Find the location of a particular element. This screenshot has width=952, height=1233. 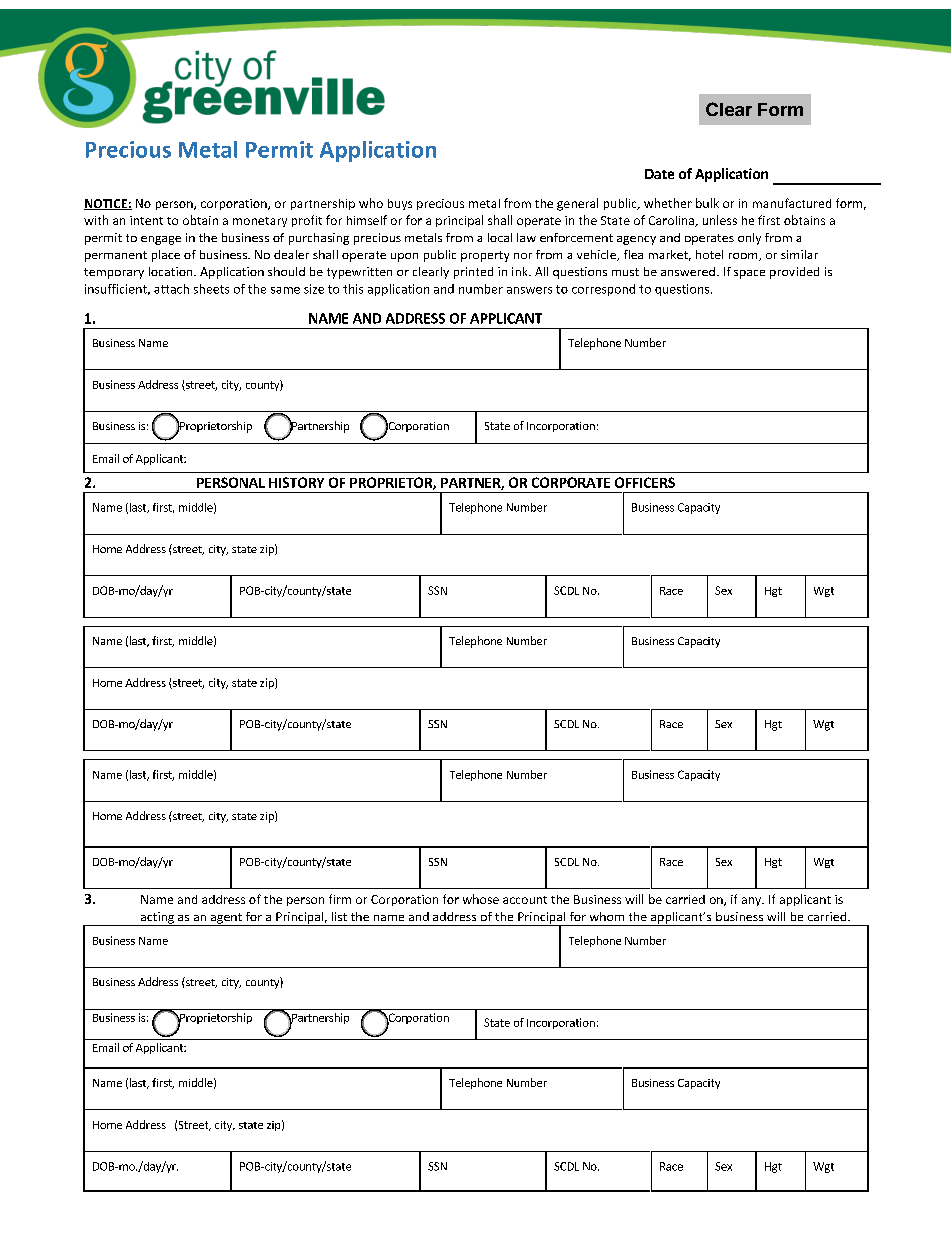

acting is located at coordinates (157, 919).
